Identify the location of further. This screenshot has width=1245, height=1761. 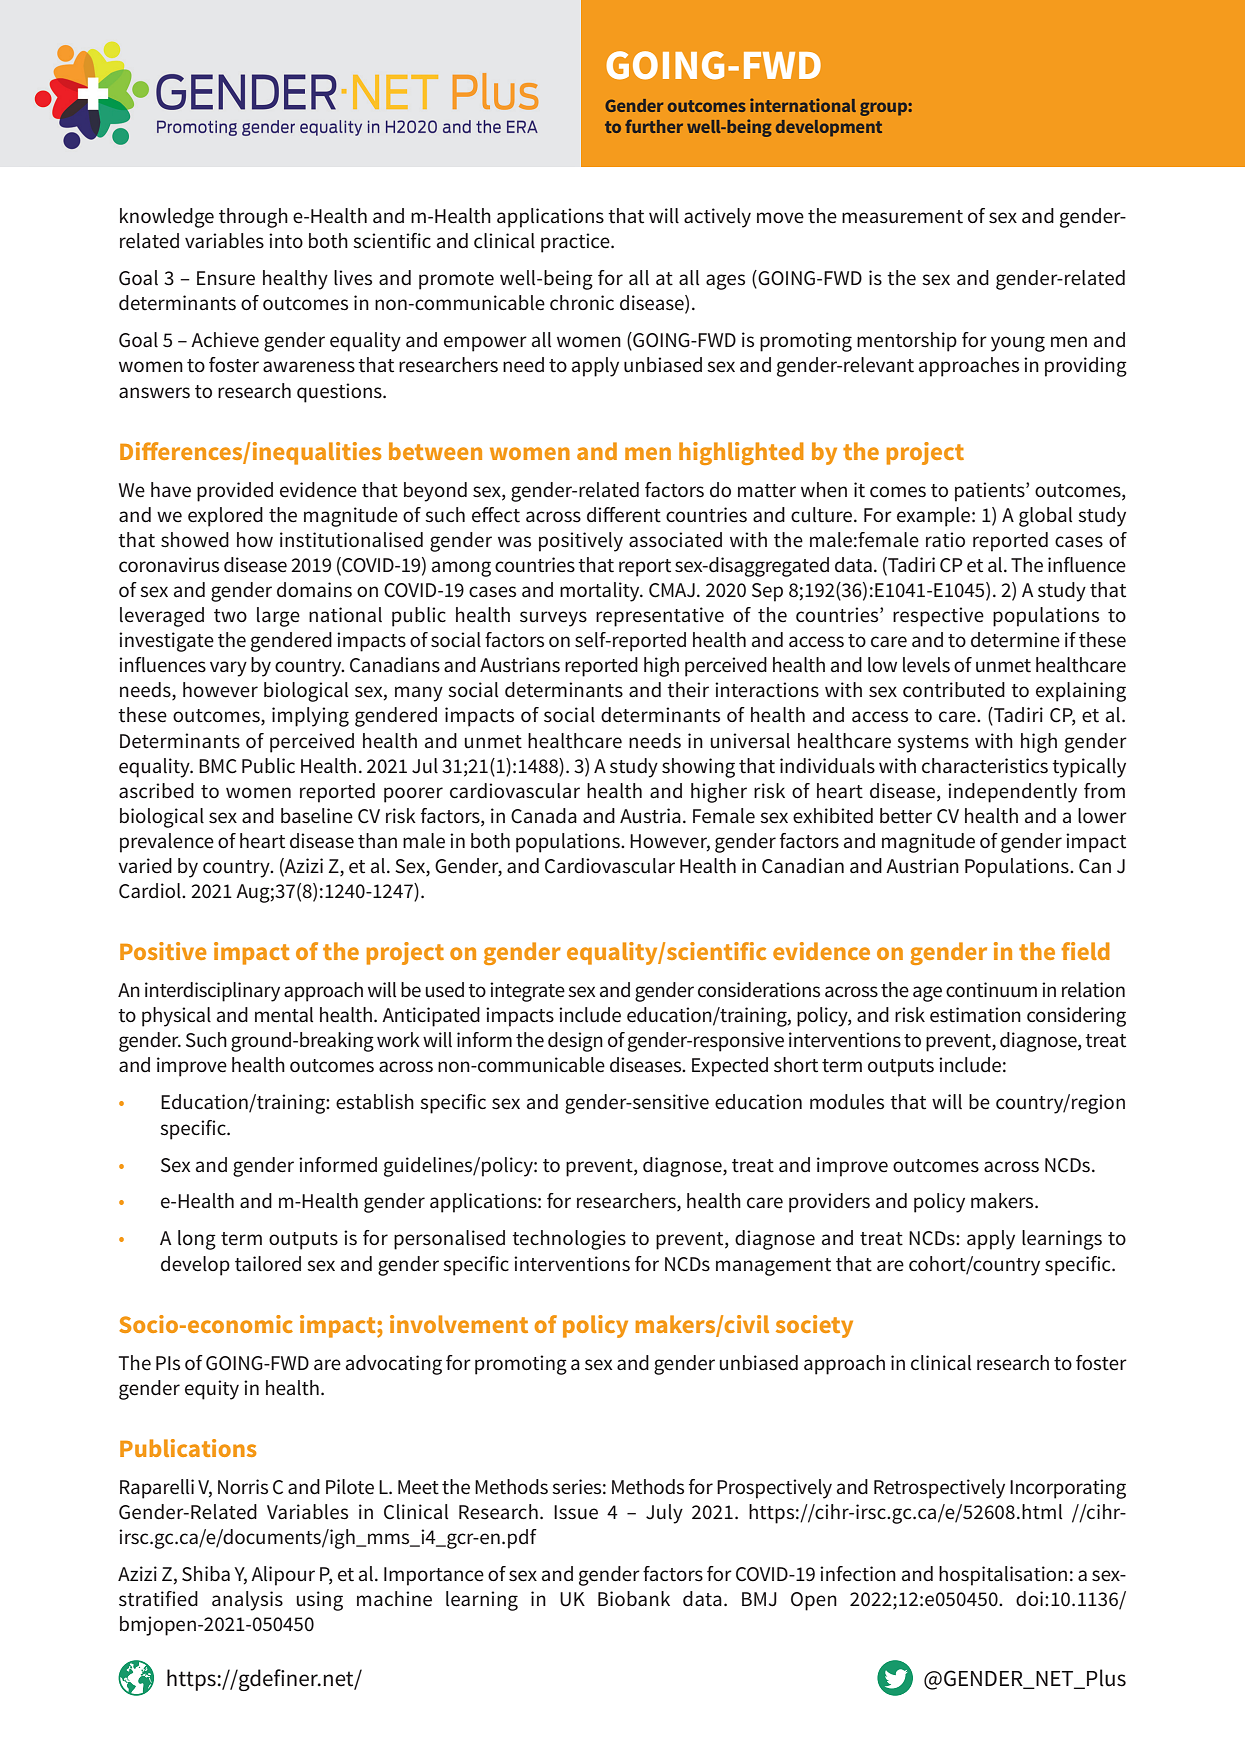
(654, 126).
